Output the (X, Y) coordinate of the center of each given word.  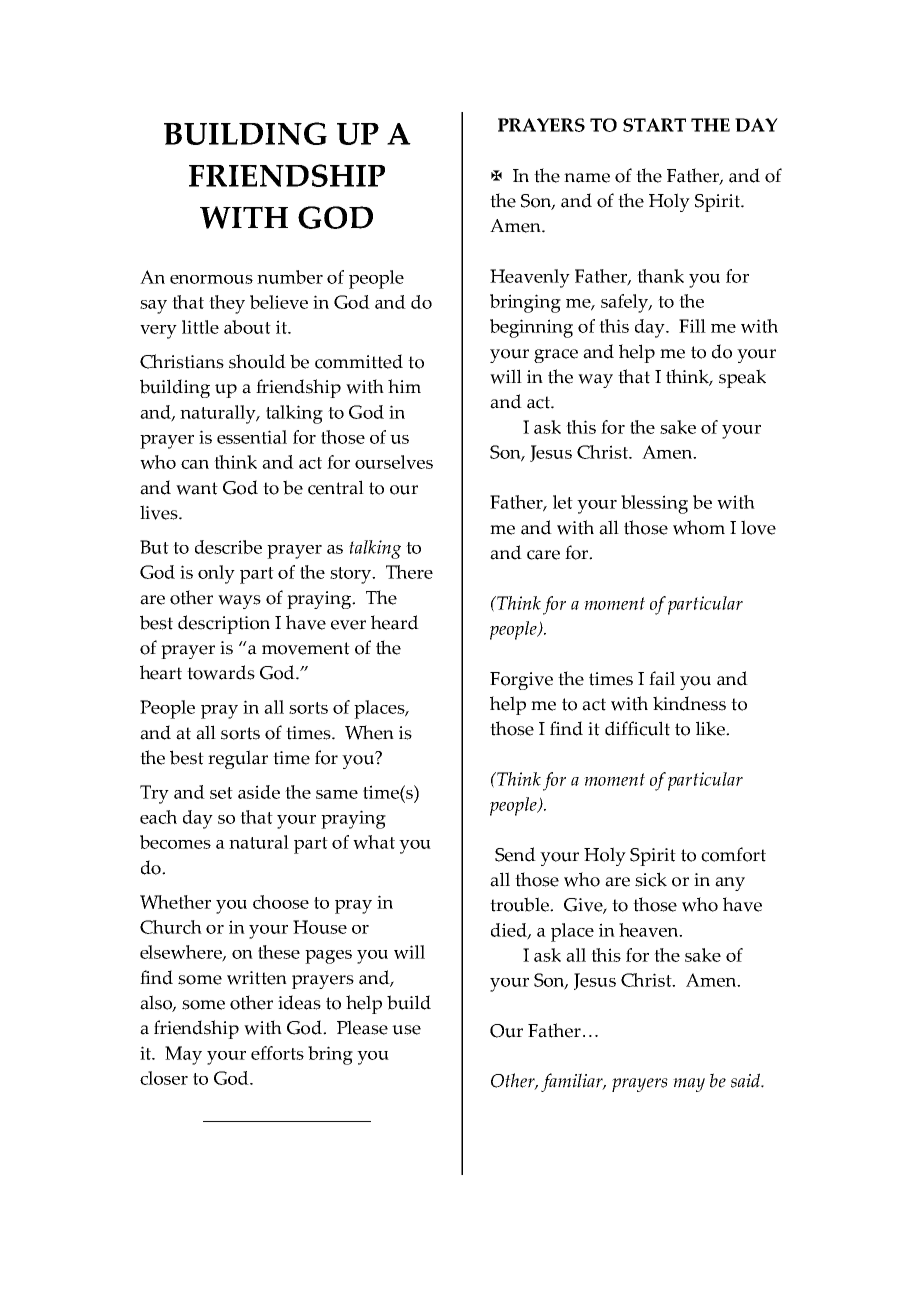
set (221, 793)
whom (699, 527)
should (257, 361)
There (409, 572)
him (404, 386)
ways (239, 602)
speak (742, 378)
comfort (733, 854)
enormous (211, 279)
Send (515, 854)
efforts (277, 1053)
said (747, 1080)
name (587, 178)
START (654, 125)
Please (362, 1027)
